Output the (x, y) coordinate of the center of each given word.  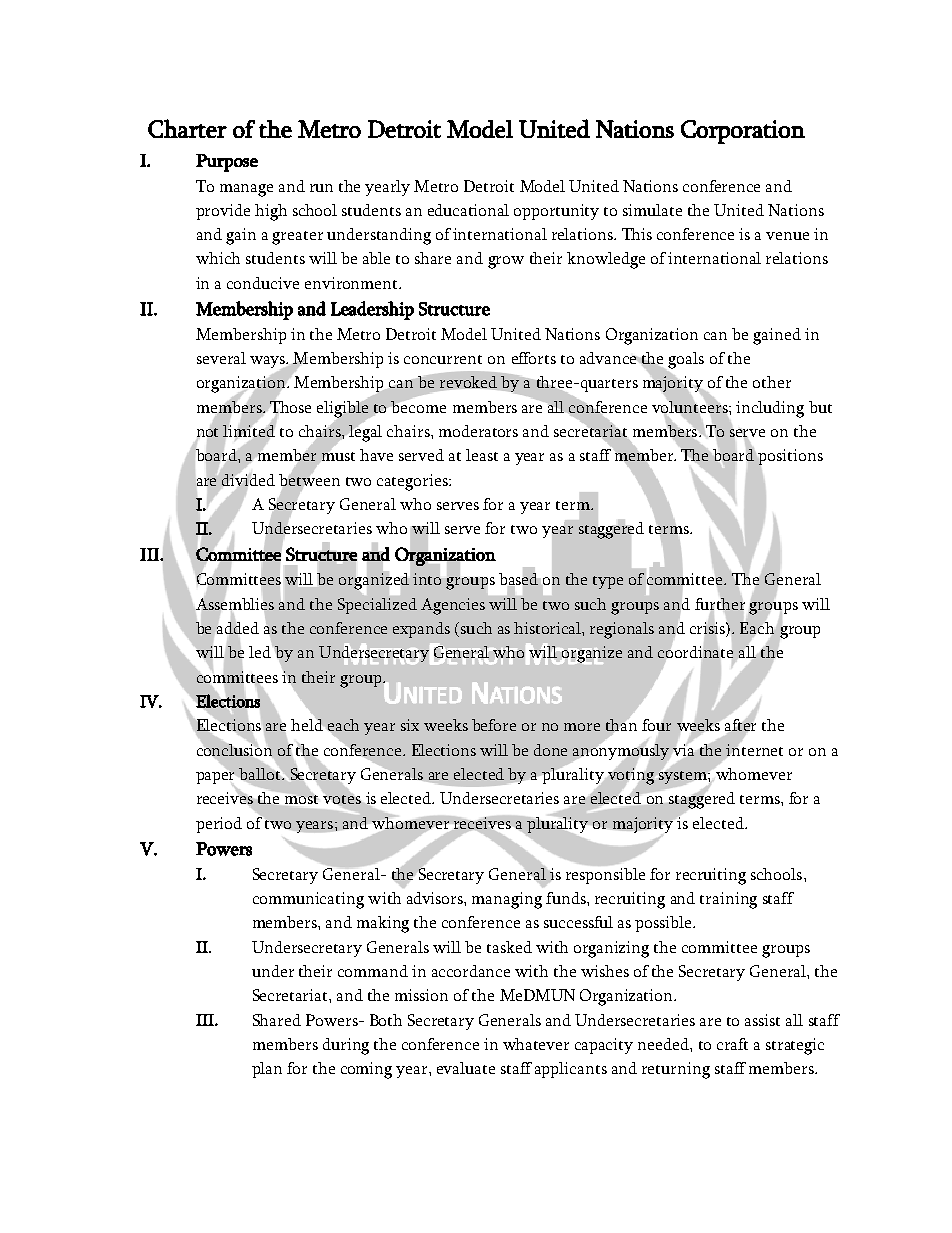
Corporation (743, 132)
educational (468, 210)
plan (267, 1070)
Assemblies (235, 604)
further (720, 604)
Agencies (453, 606)
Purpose (227, 163)
